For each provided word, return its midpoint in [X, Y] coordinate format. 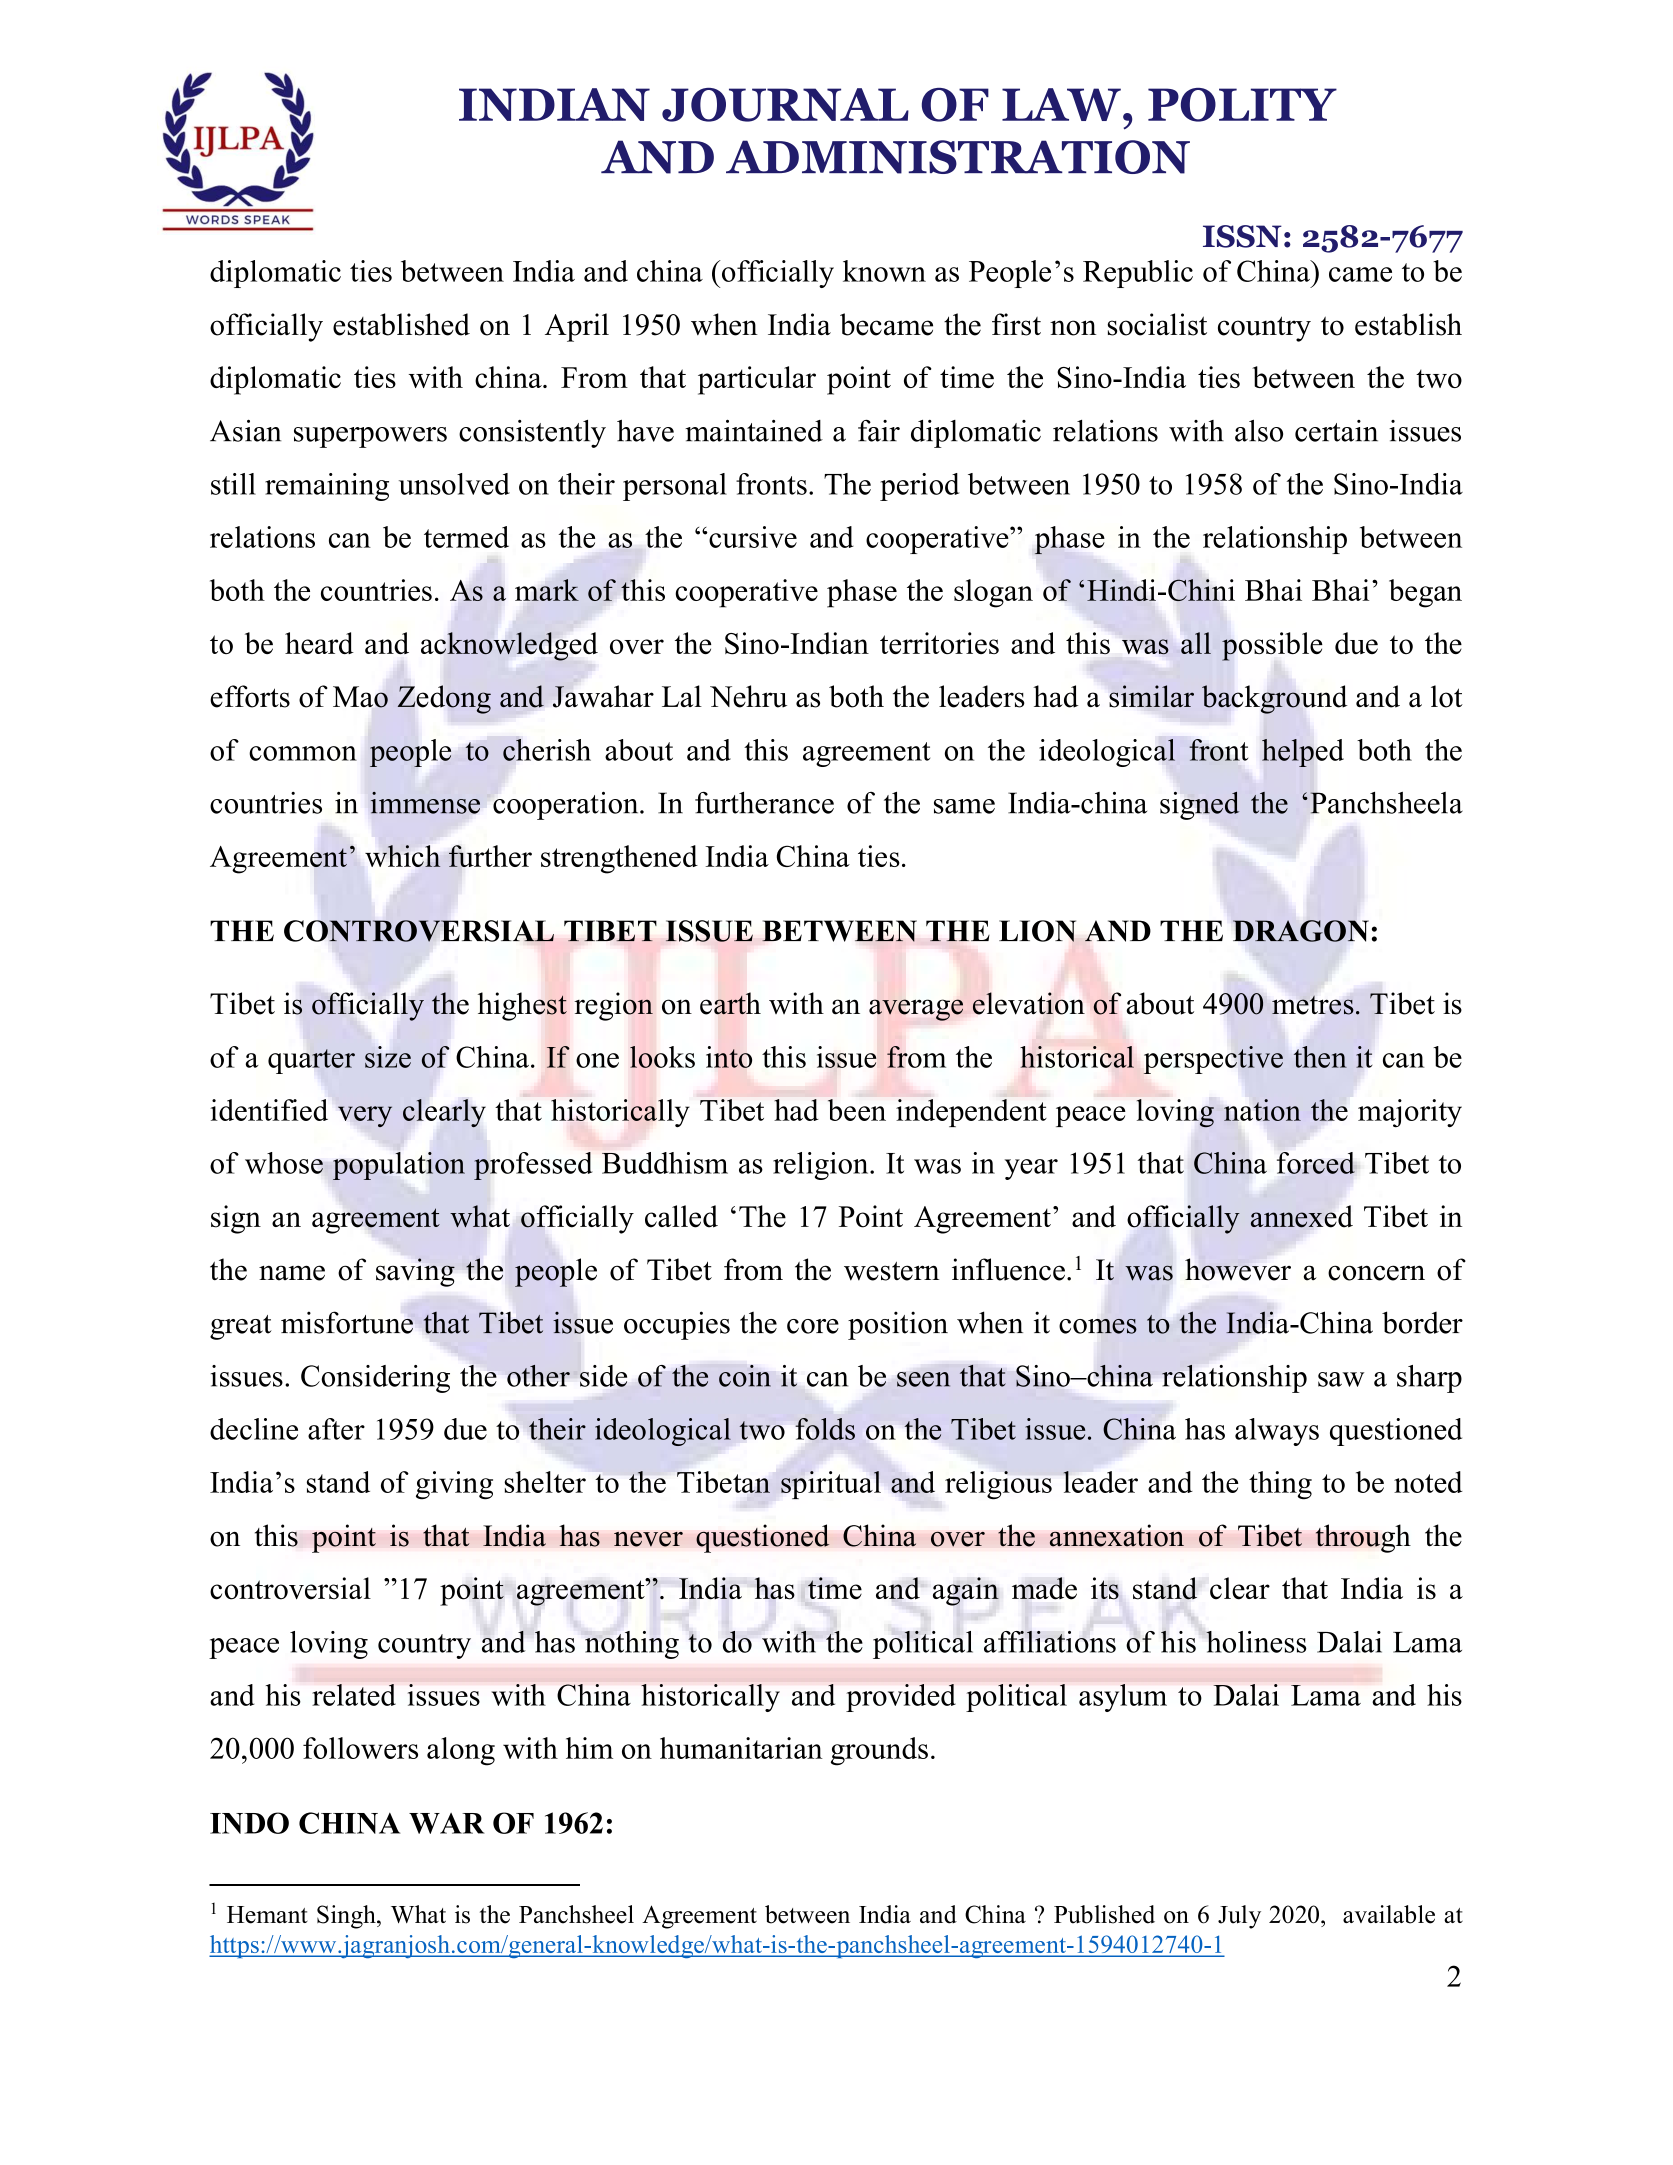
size [388, 1057]
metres [1313, 1005]
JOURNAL [785, 105]
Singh [347, 1917]
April [577, 327]
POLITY [1242, 105]
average [916, 1010]
